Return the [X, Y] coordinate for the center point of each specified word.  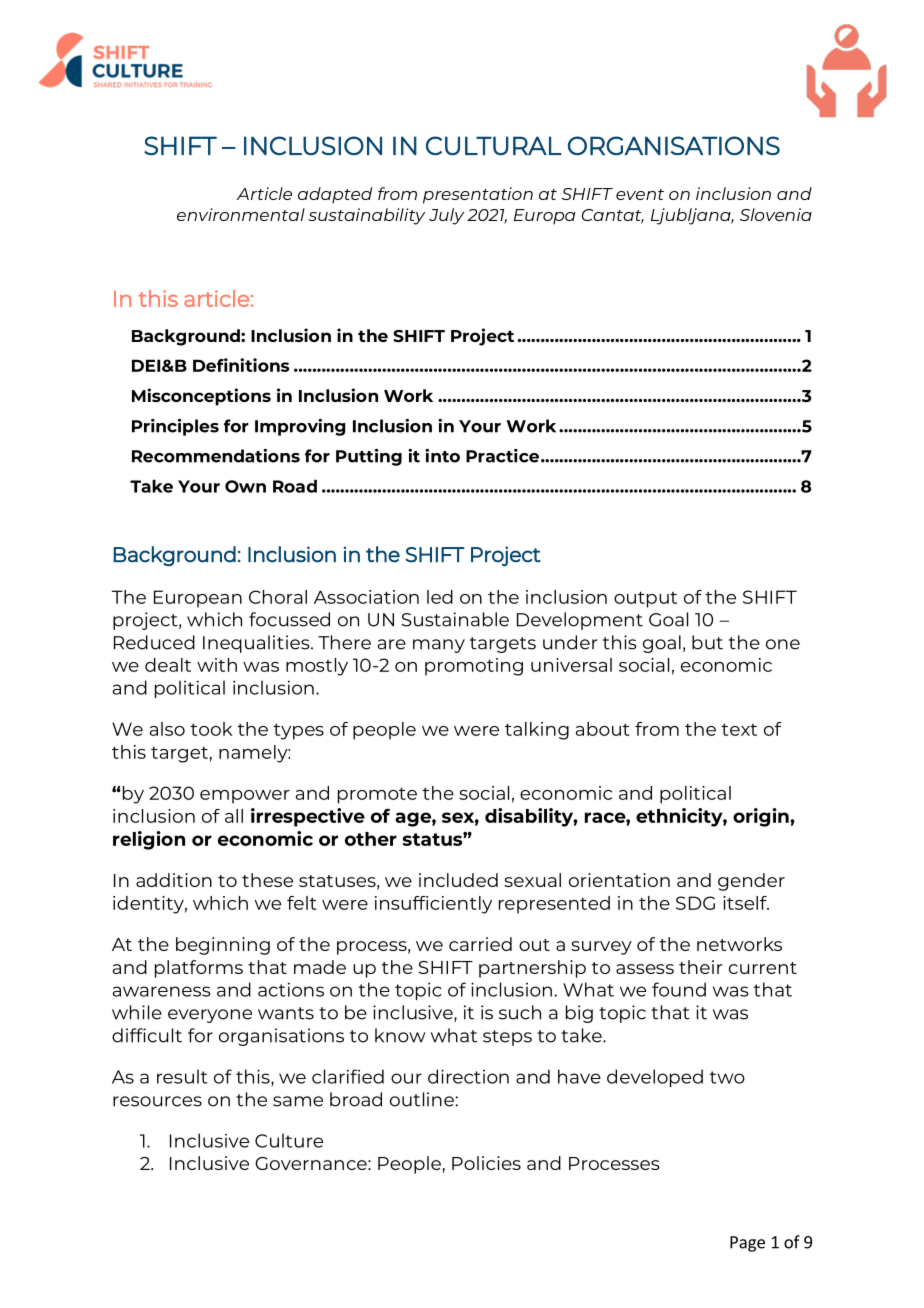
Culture [289, 1140]
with [217, 665]
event [640, 194]
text [739, 730]
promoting [474, 667]
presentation [478, 195]
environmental [241, 214]
